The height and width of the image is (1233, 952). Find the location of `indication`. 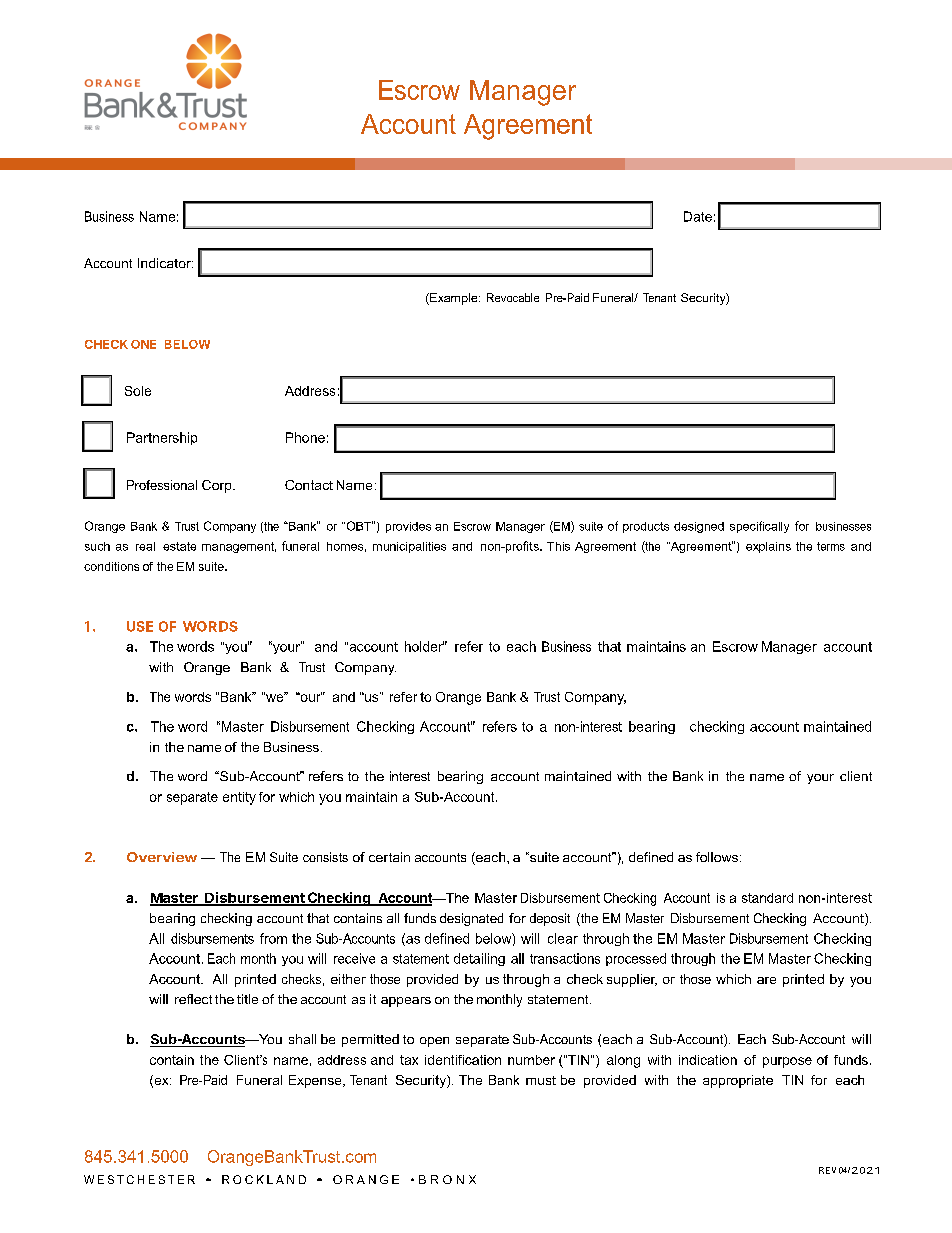

indication is located at coordinates (708, 1060).
